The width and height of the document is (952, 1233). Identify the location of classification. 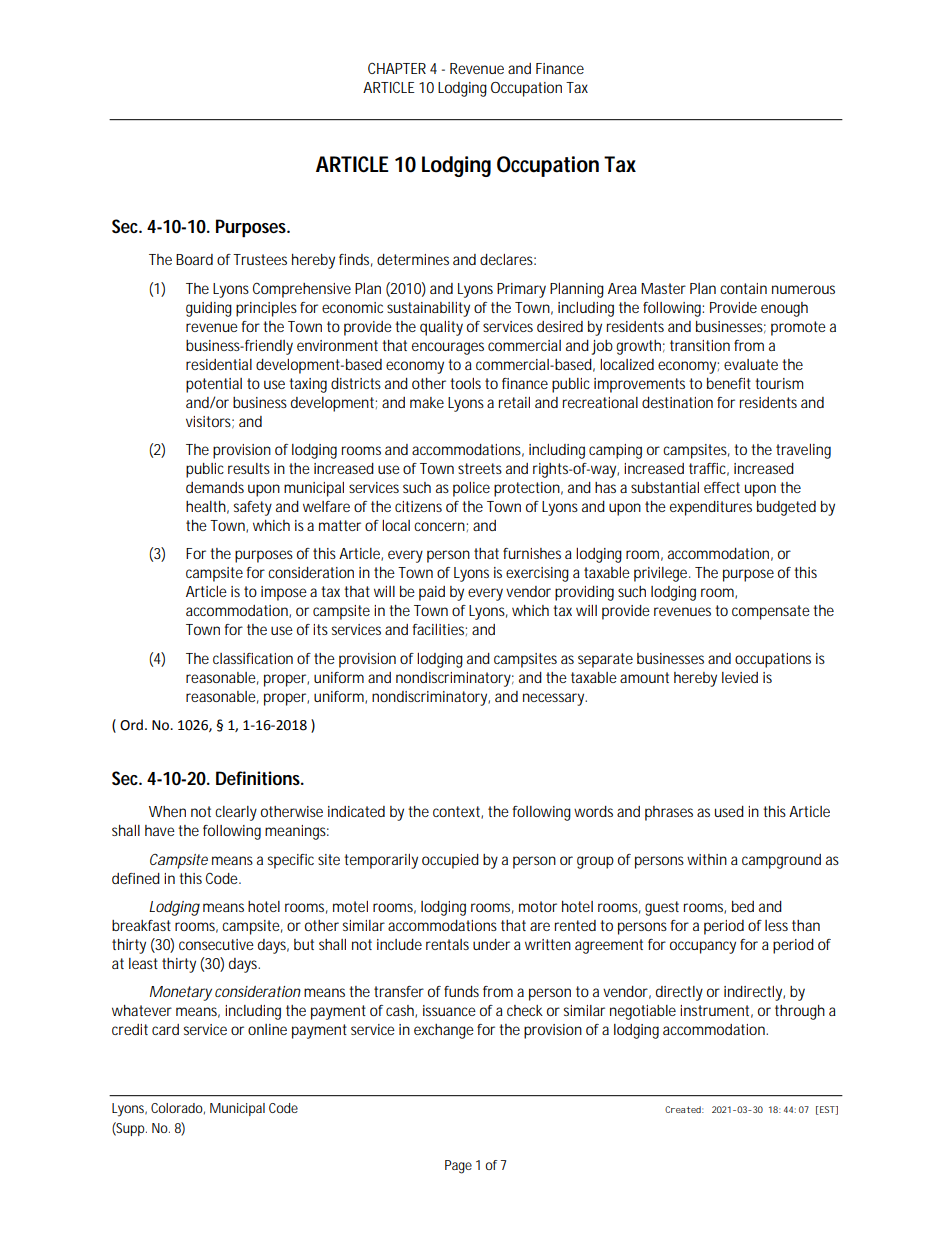
(253, 658).
